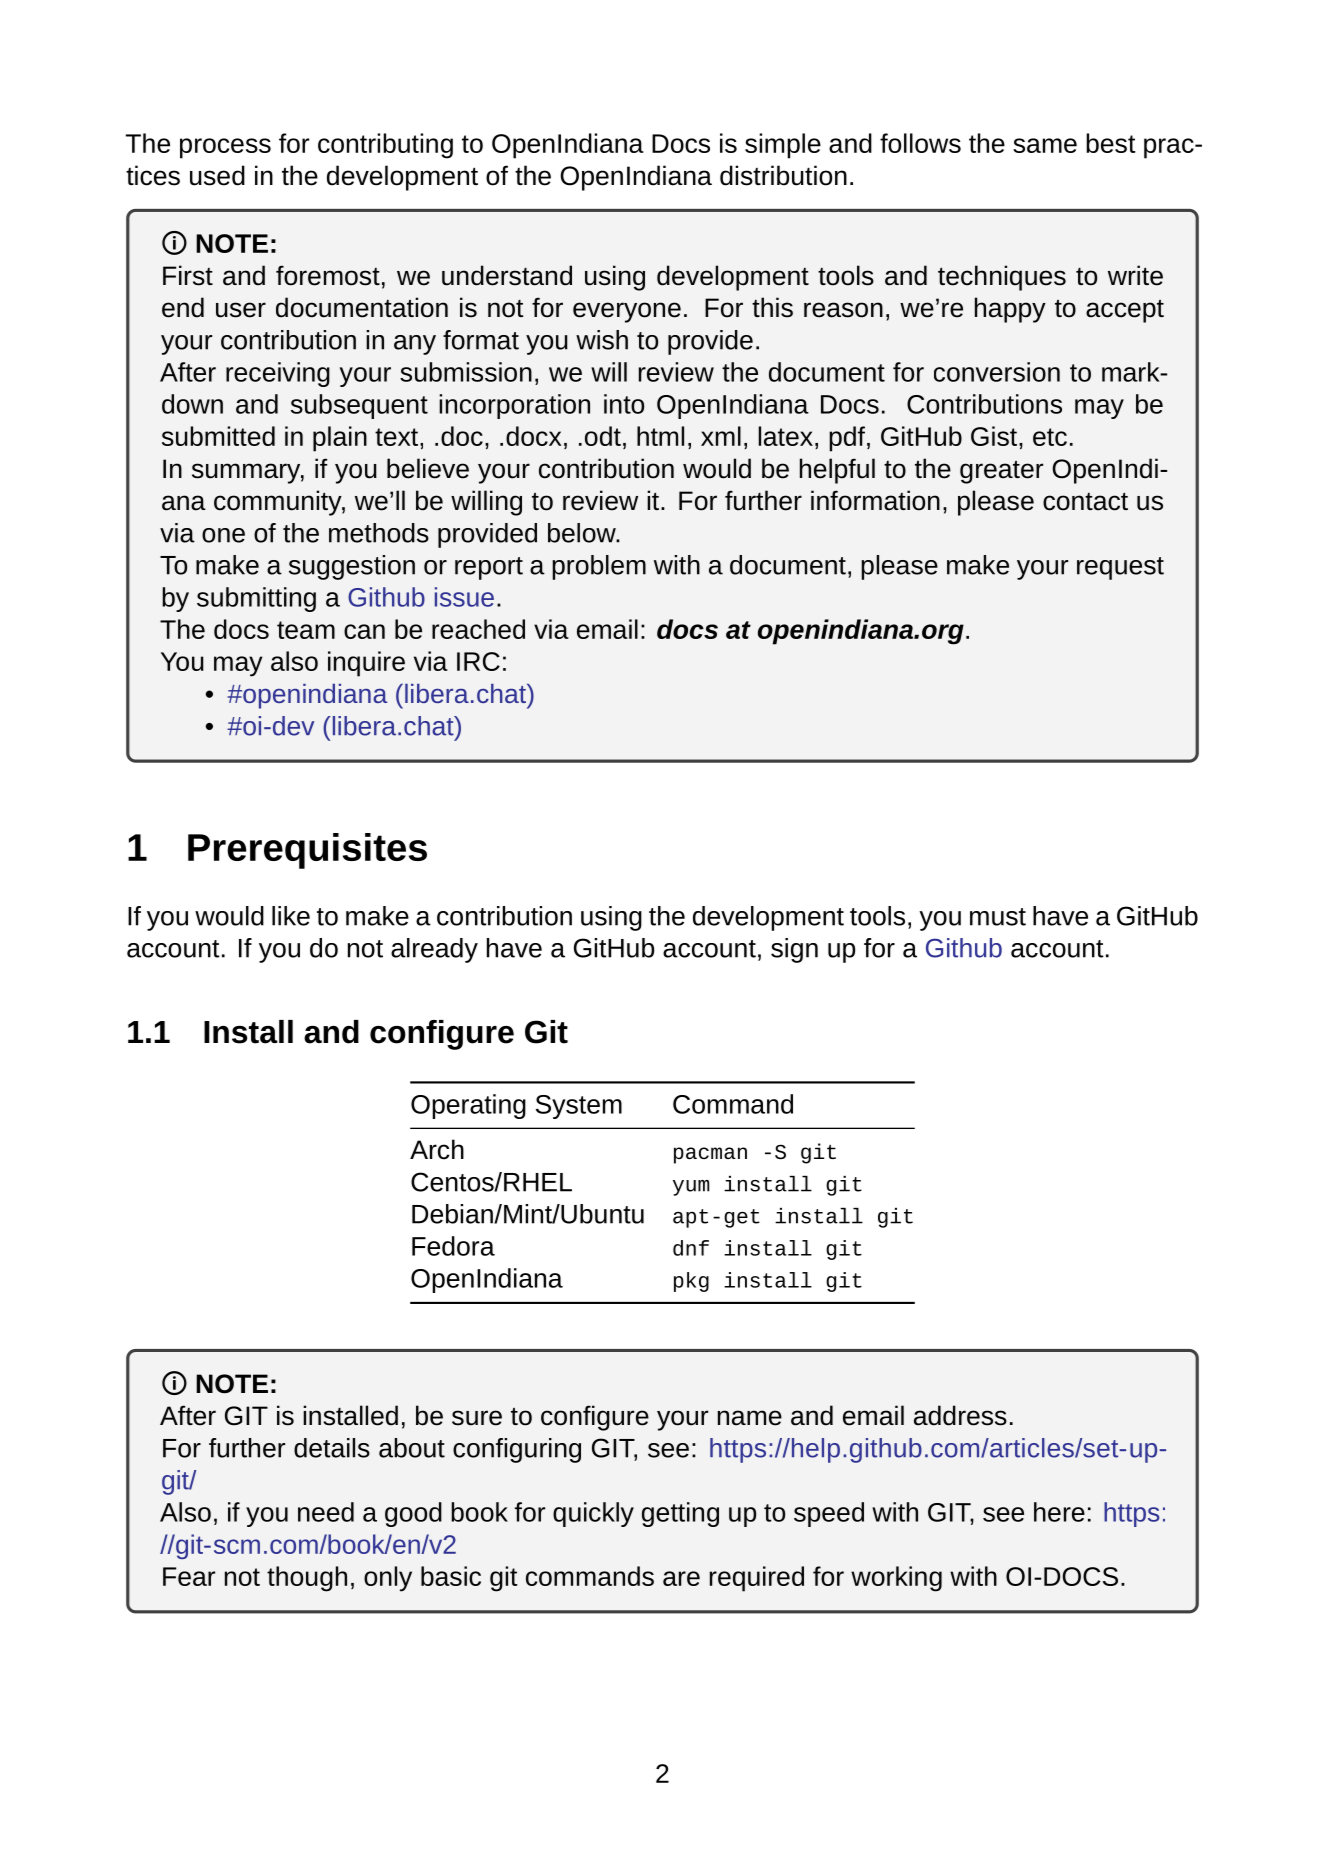 This screenshot has height=1874, width=1325. I want to click on process, so click(225, 148).
